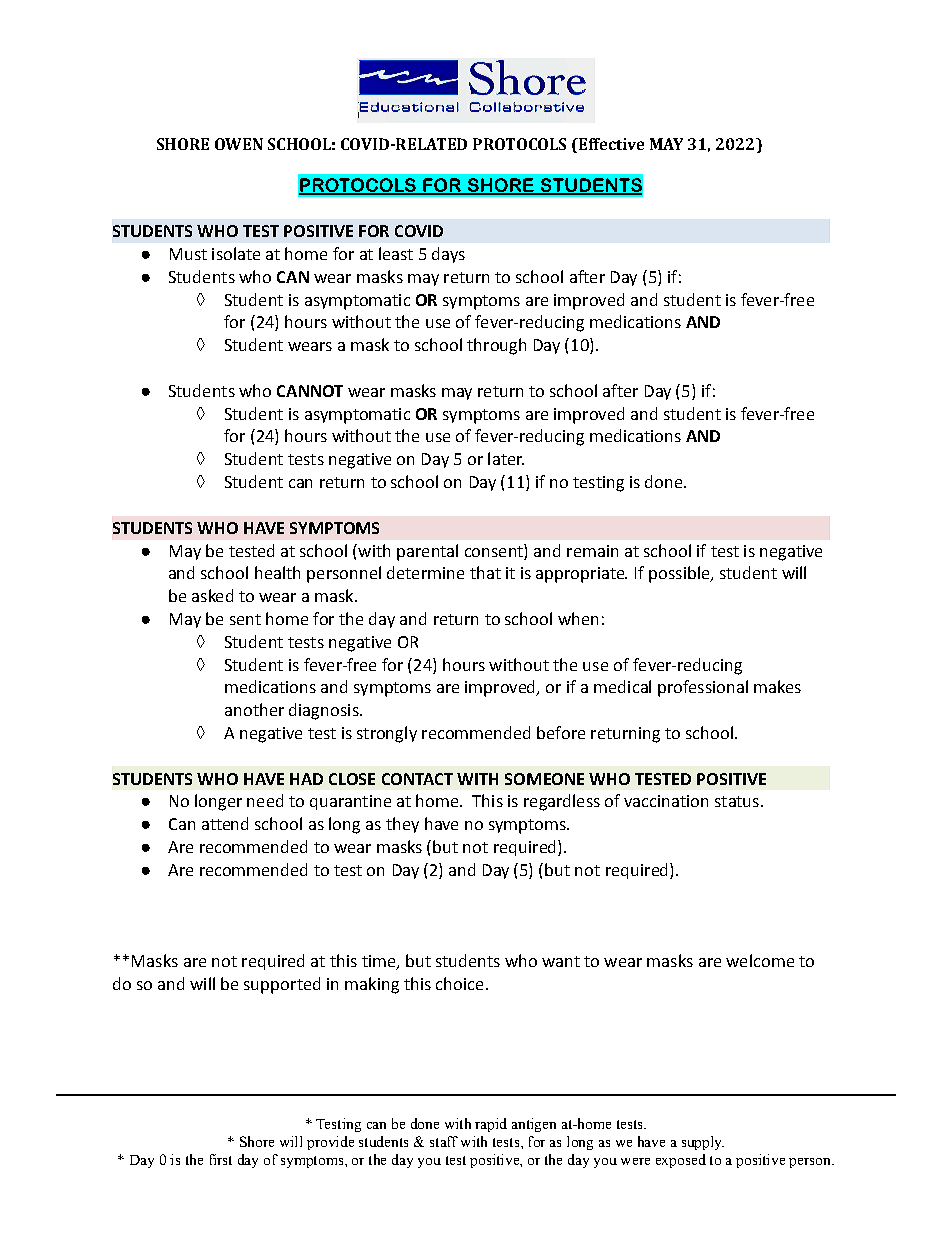 This image has height=1233, width=952. I want to click on Effective, so click(610, 145).
